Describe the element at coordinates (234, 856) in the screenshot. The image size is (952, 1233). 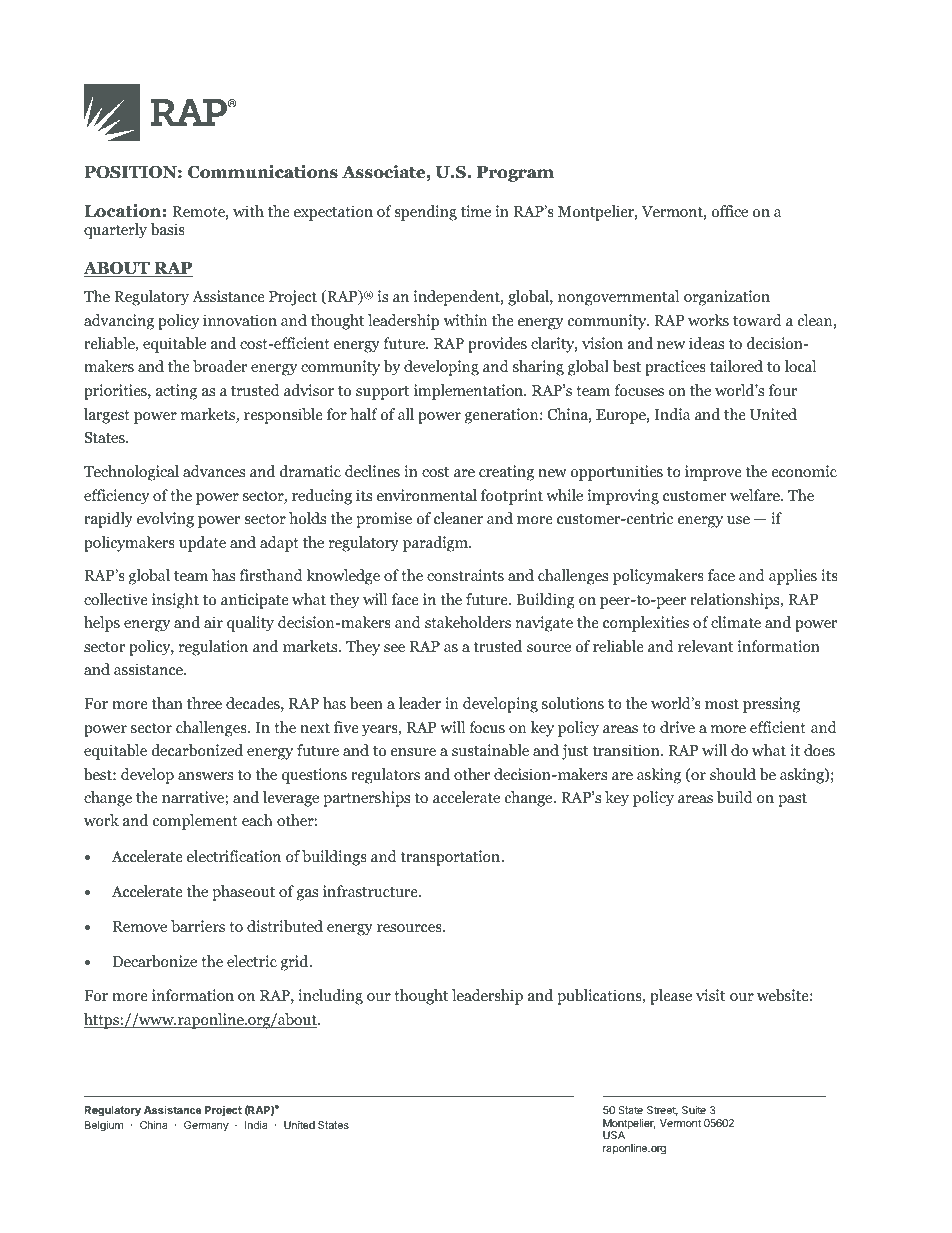
I see `electrification` at that location.
